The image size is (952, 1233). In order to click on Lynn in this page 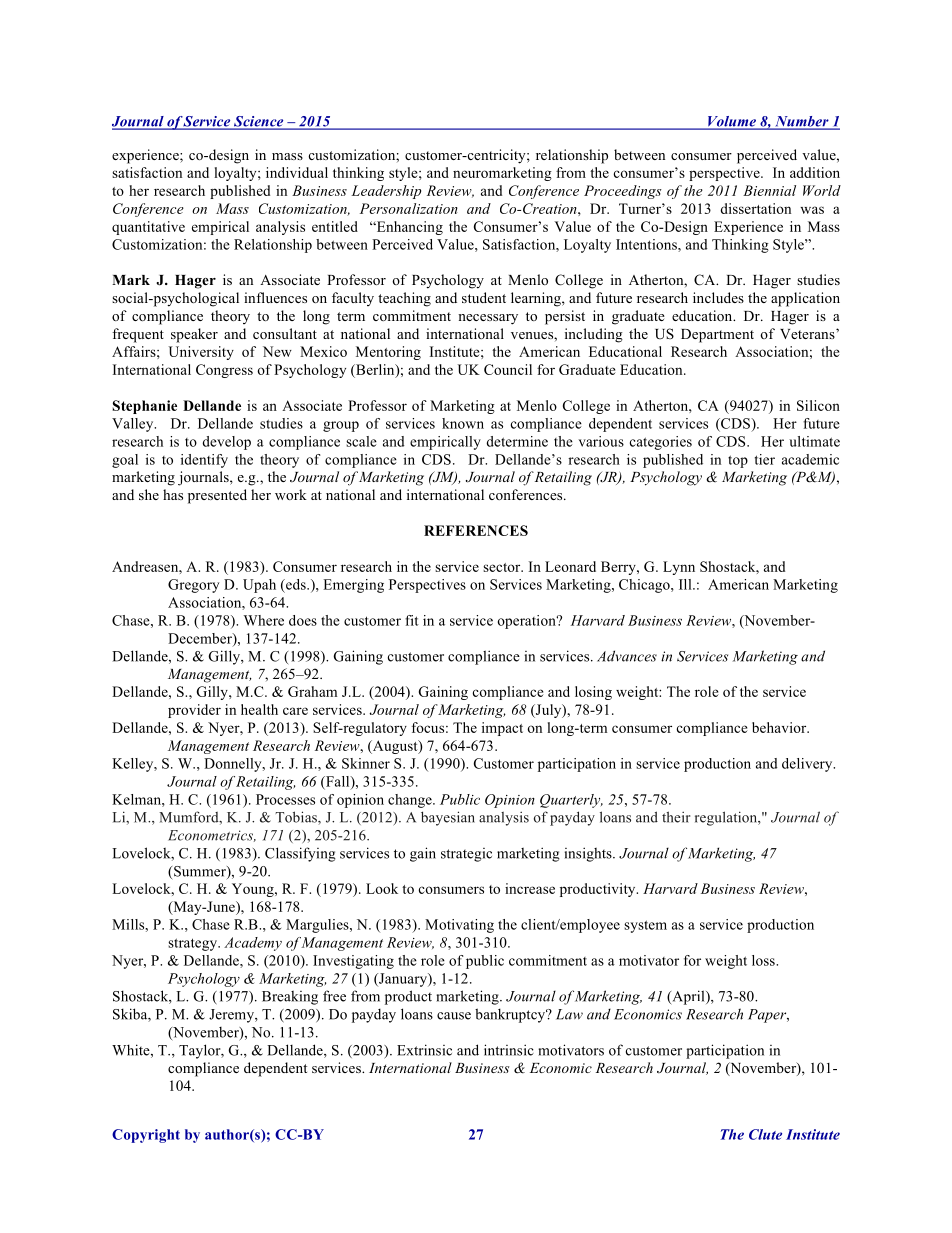, I will do `click(679, 568)`.
